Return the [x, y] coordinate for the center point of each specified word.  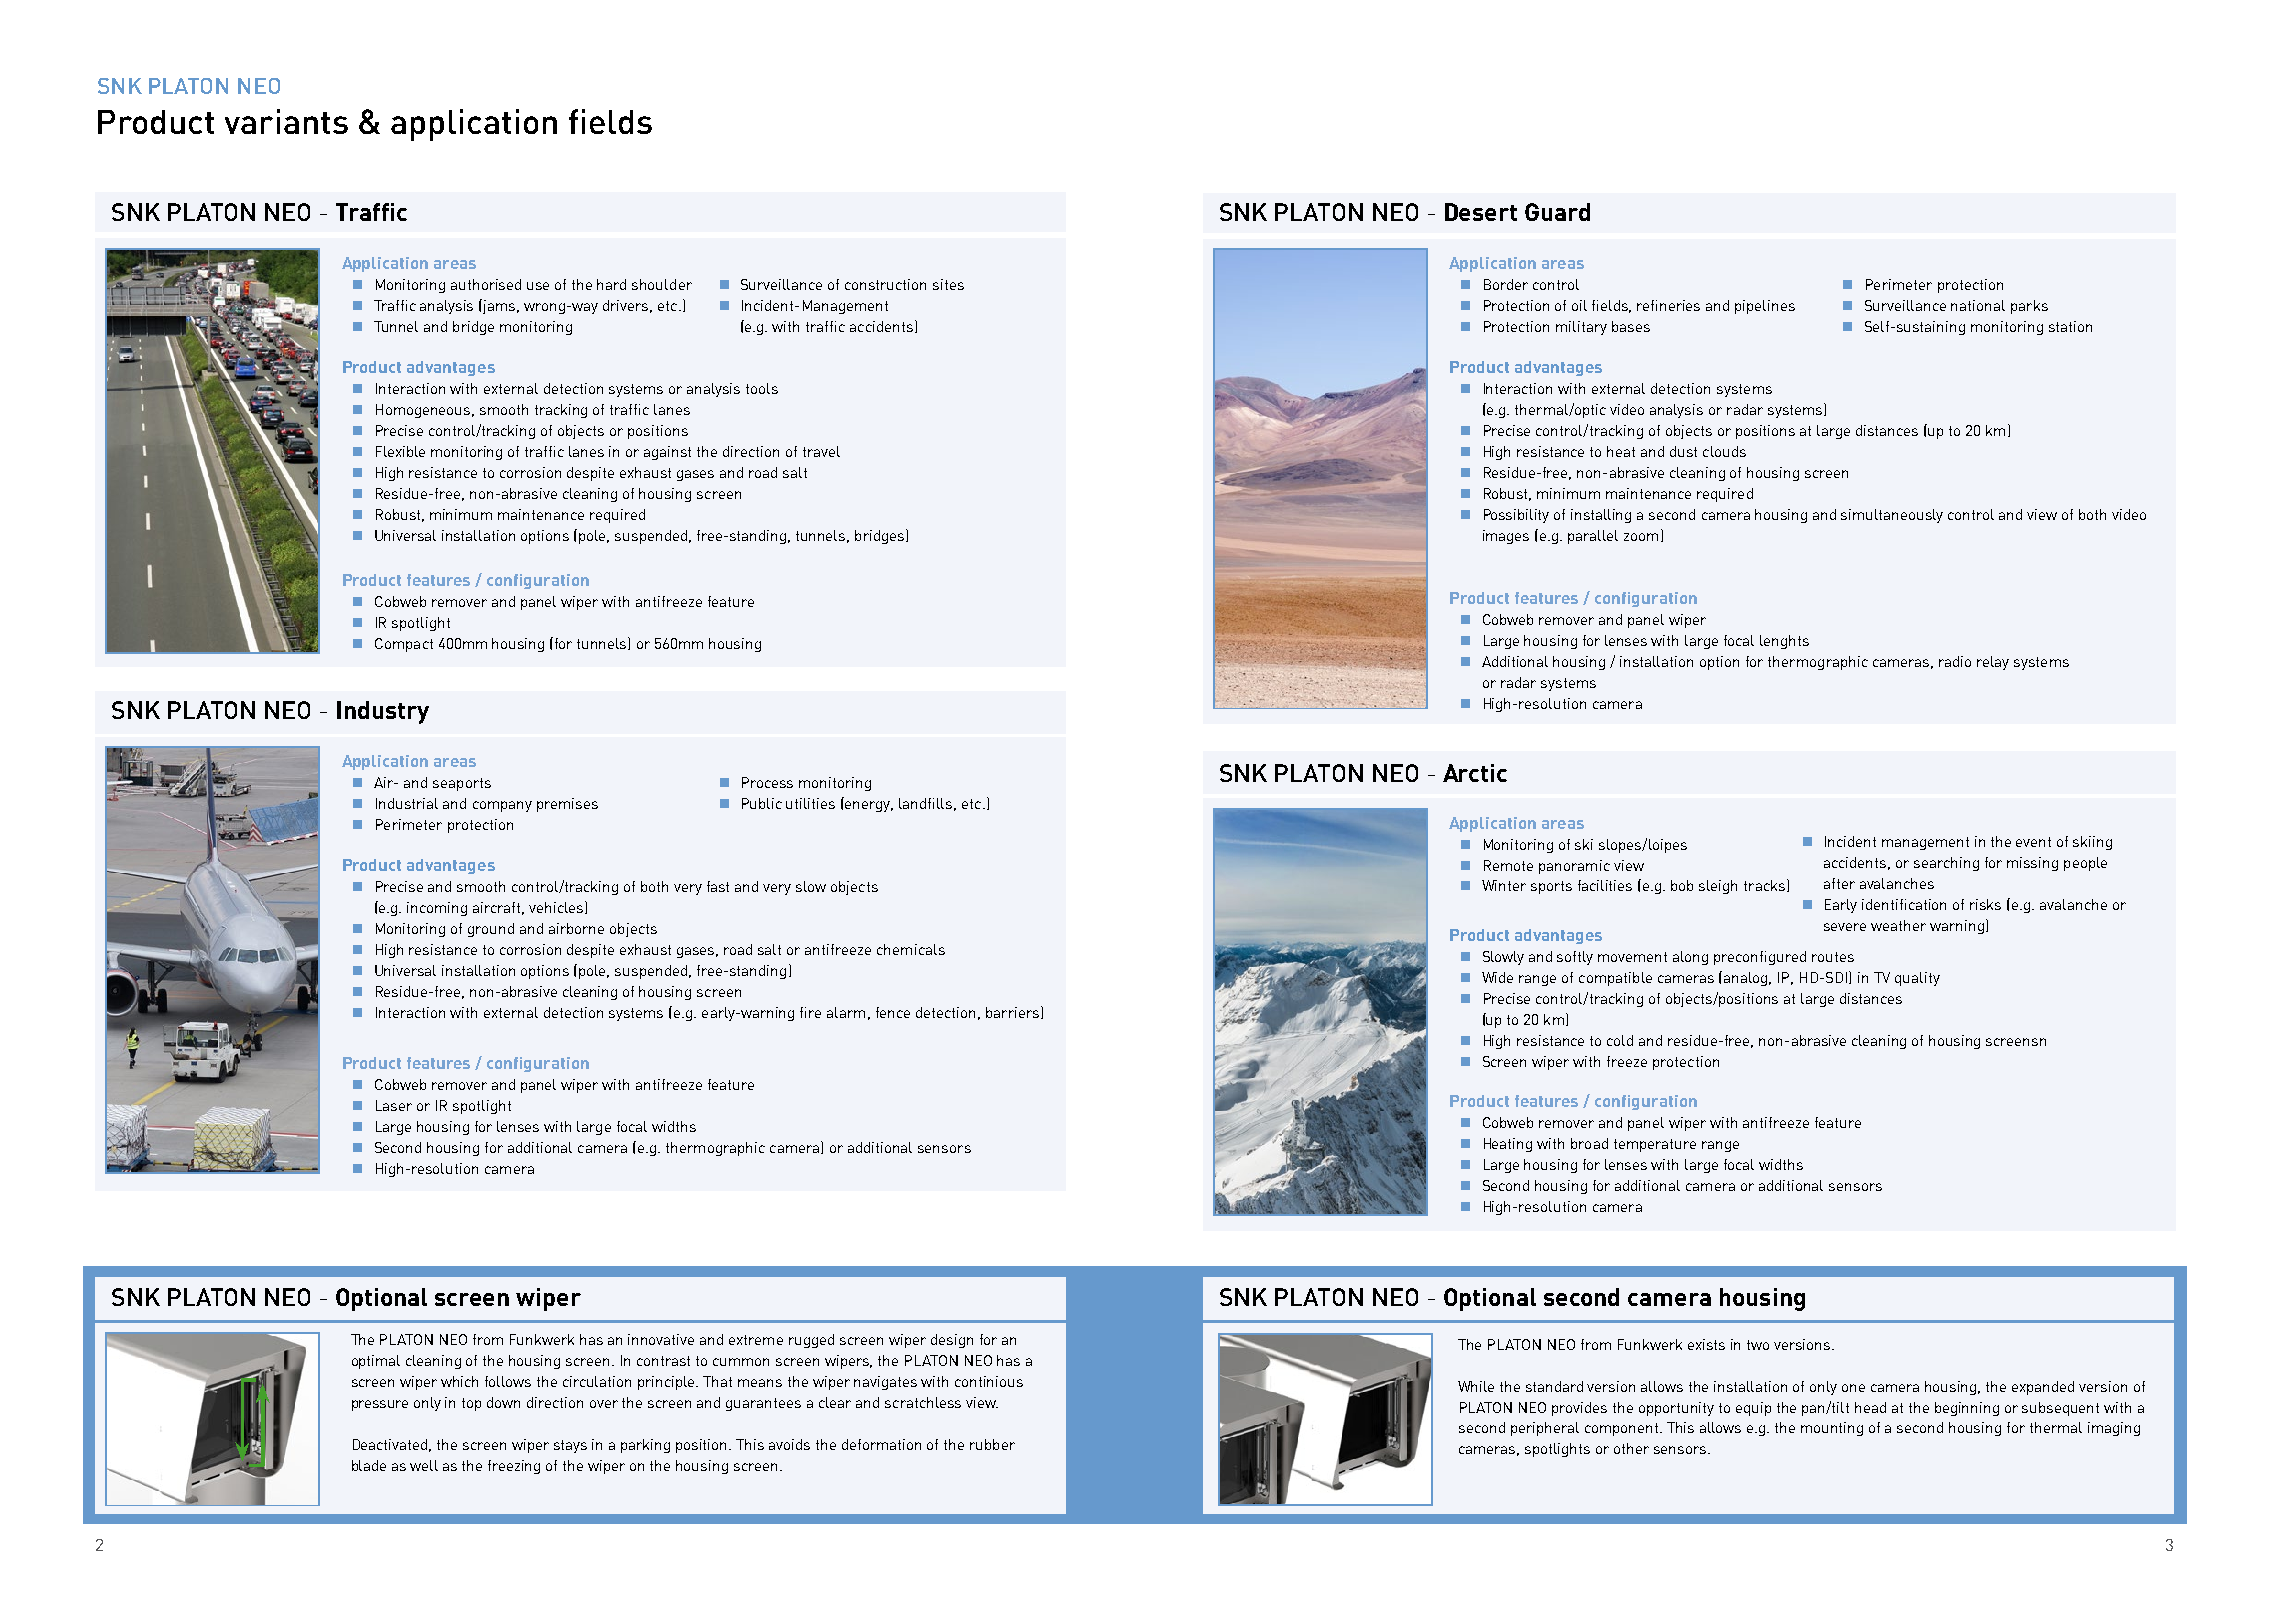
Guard [1557, 212]
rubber [992, 1444]
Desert [1481, 212]
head [1870, 1407]
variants [286, 121]
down [503, 1402]
